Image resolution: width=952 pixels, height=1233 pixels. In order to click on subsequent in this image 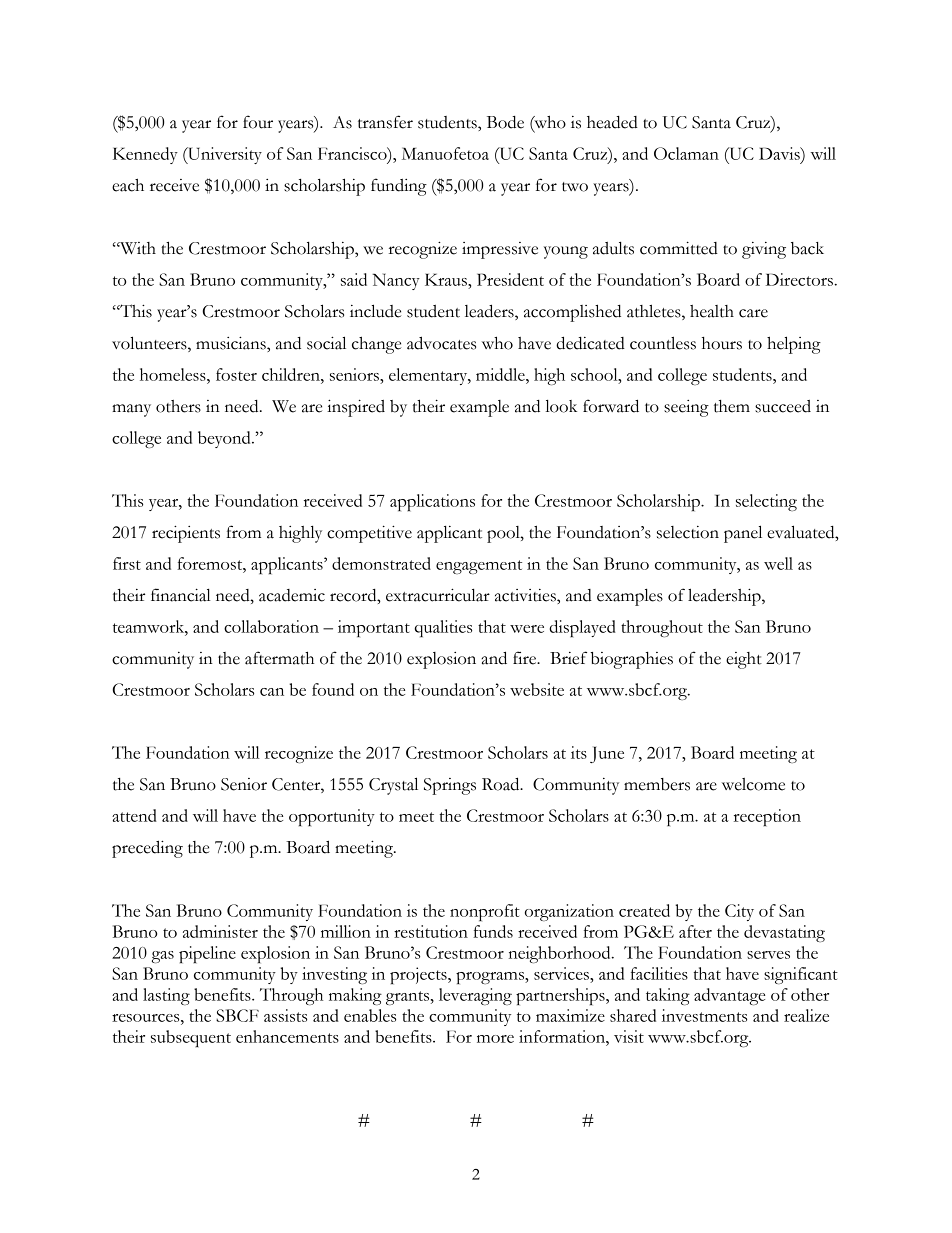, I will do `click(191, 1038)`.
